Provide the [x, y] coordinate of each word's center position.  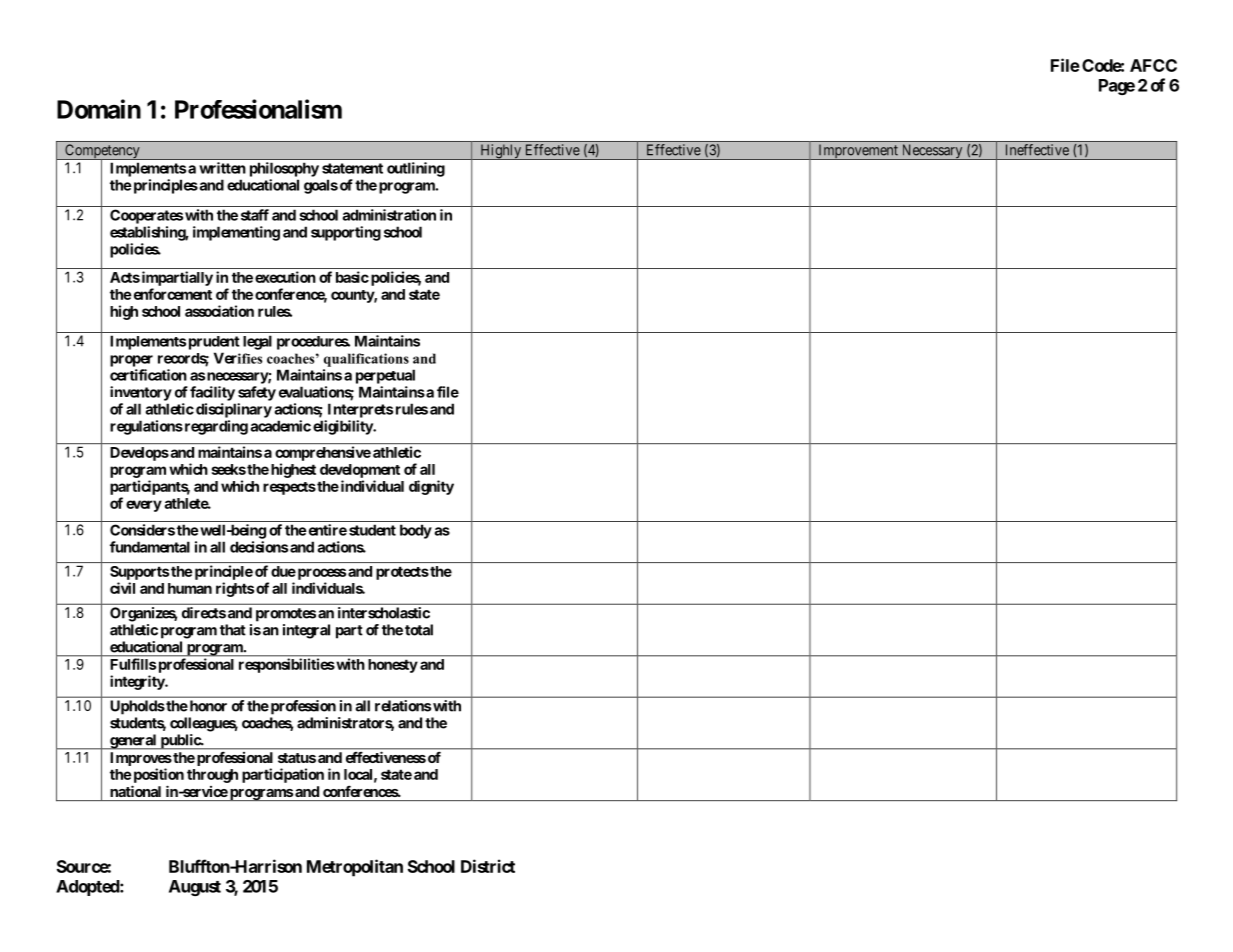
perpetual [385, 376]
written [222, 168]
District [488, 866]
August [195, 888]
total [419, 630]
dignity [431, 487]
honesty [393, 666]
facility [212, 393]
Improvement [858, 152]
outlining [416, 169]
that [233, 630]
